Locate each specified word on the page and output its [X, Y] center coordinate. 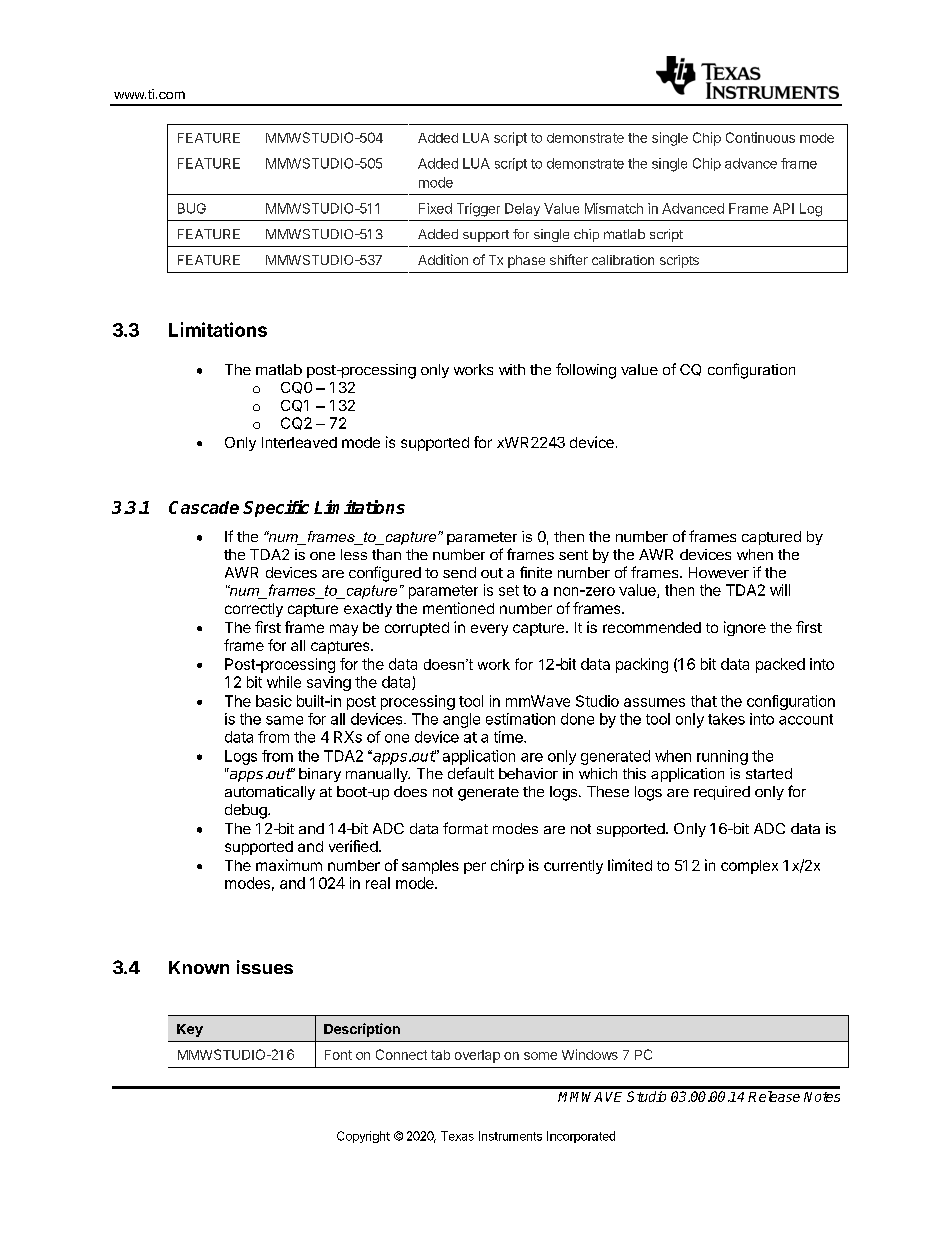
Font [338, 1055]
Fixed [435, 208]
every [489, 630]
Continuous [760, 137]
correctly [254, 610]
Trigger [478, 210]
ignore [745, 628]
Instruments [510, 1136]
